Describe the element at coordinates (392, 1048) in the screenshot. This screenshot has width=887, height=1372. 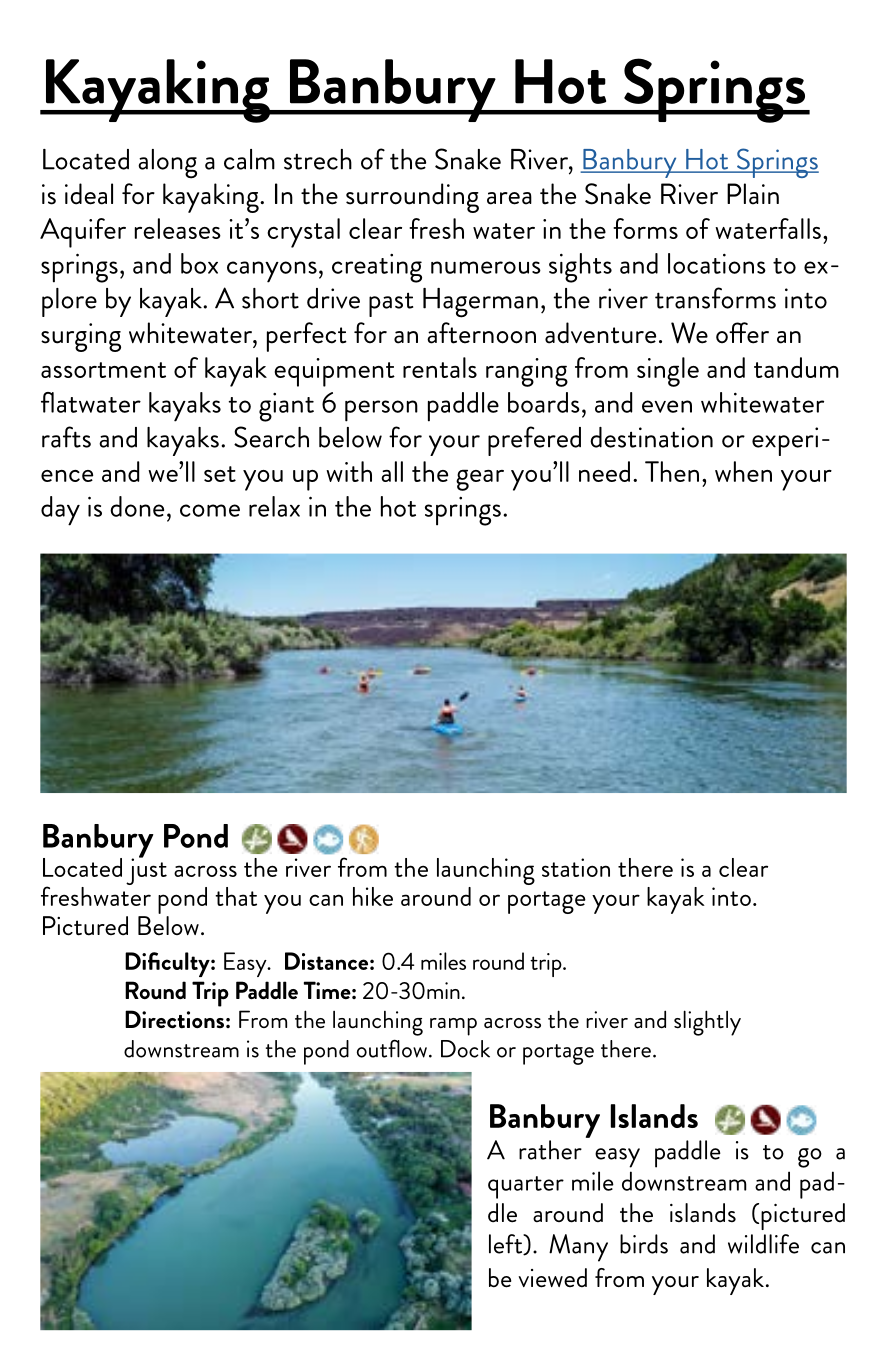
I see `outflow` at that location.
